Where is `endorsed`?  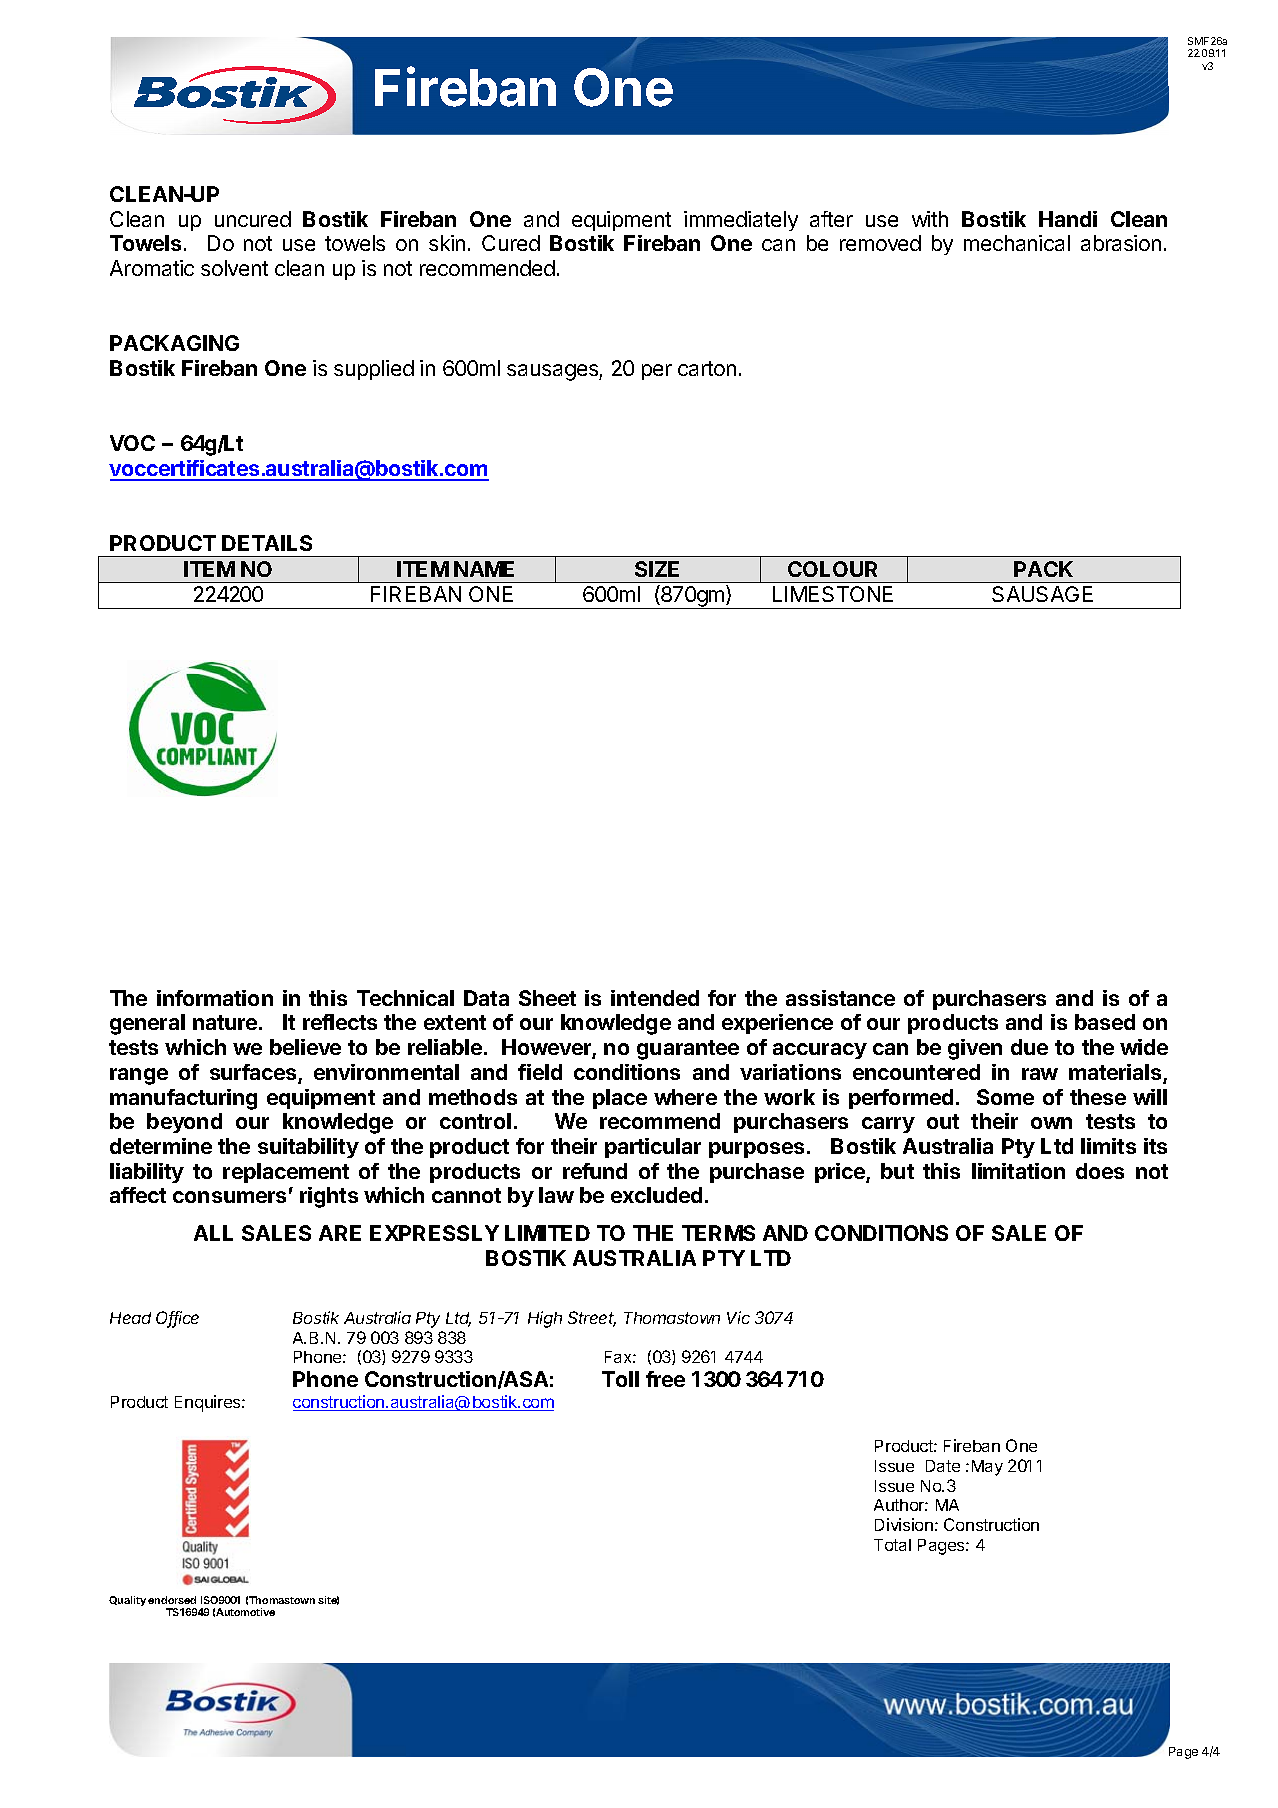 endorsed is located at coordinates (172, 1600).
